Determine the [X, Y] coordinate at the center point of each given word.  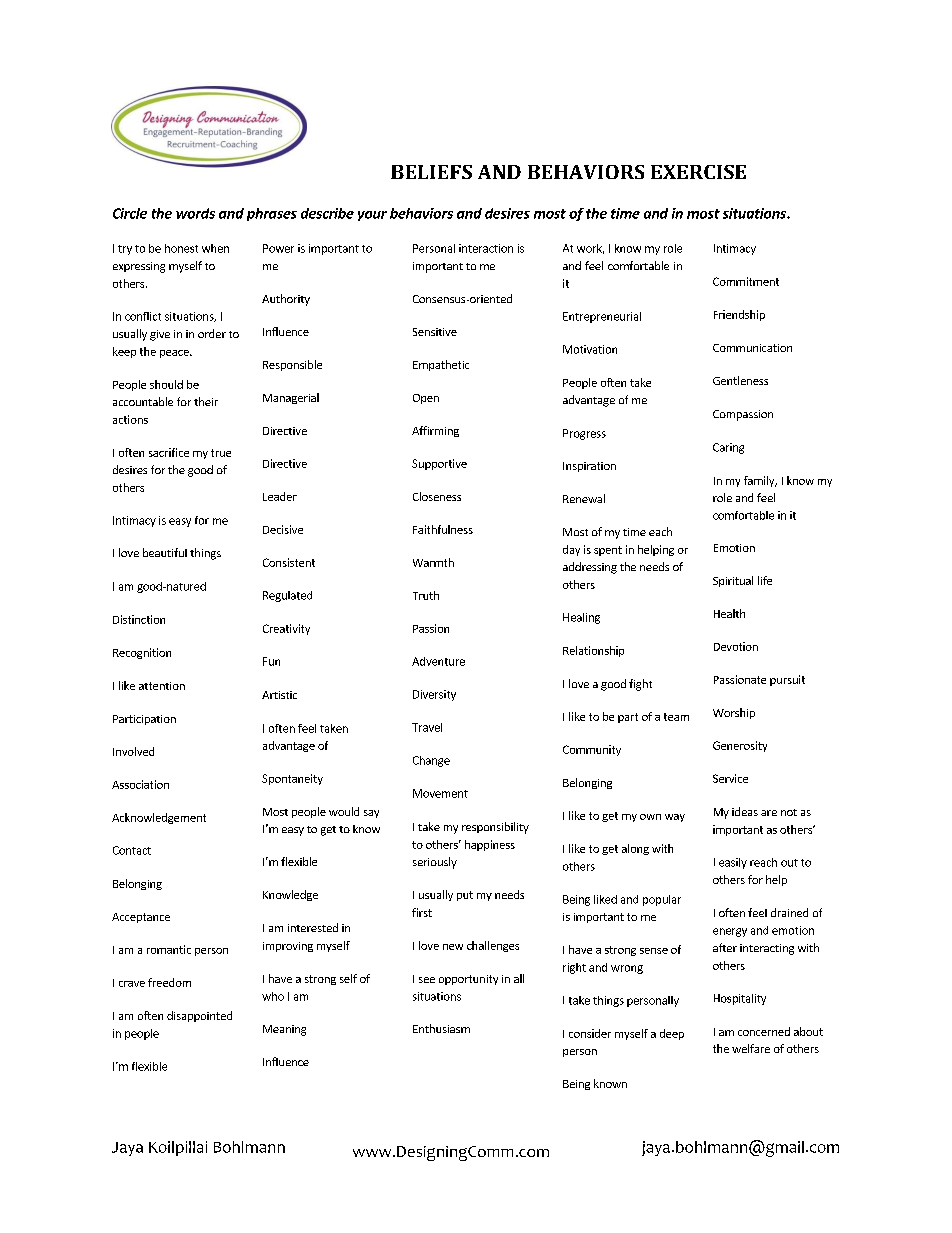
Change [431, 761]
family [760, 481]
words [195, 213]
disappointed [199, 1016]
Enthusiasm [441, 1028]
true [221, 453]
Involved [133, 751]
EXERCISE [698, 172]
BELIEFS [431, 172]
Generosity [740, 746]
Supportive [439, 464]
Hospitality [740, 999]
